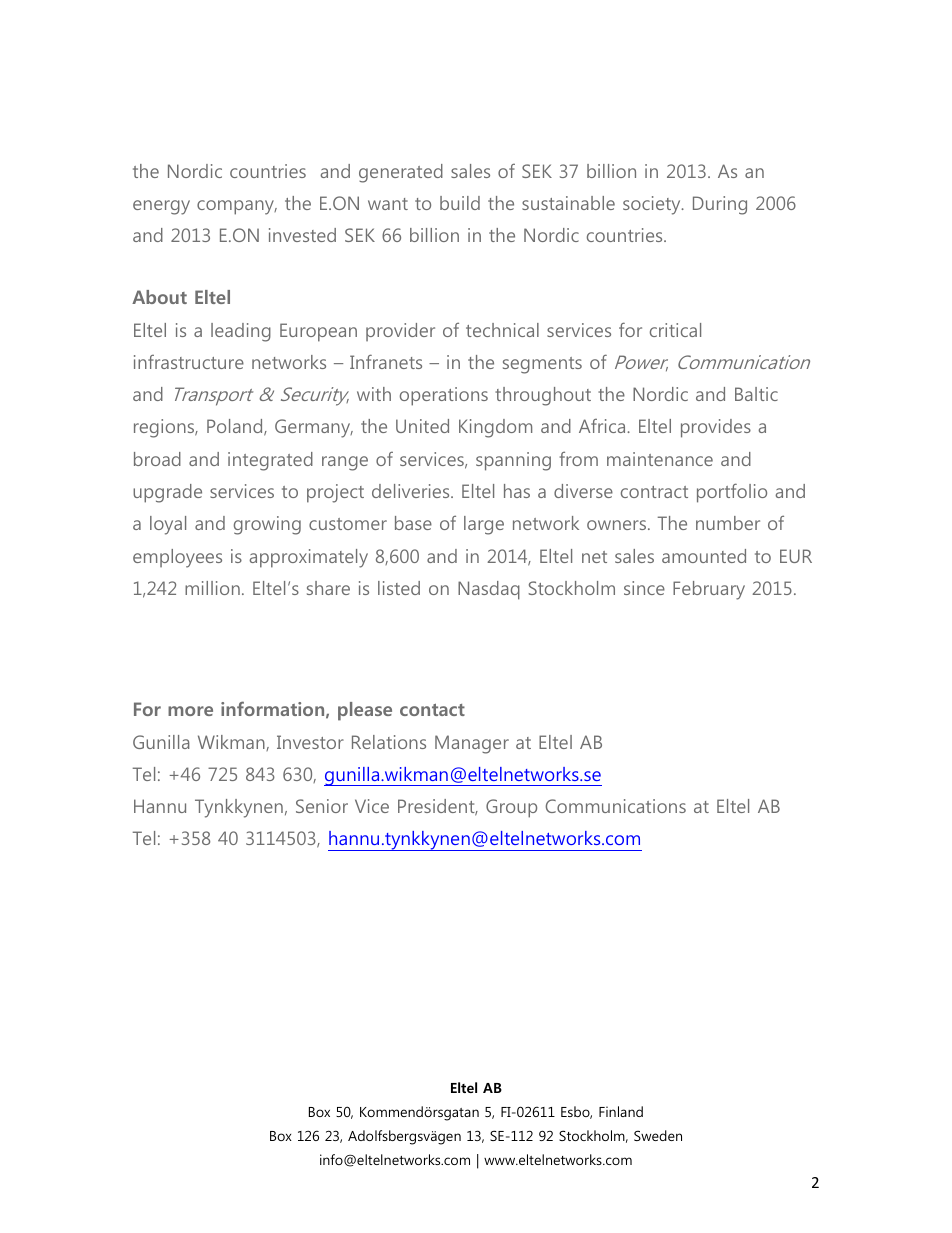 Image resolution: width=952 pixels, height=1233 pixels. I want to click on Manager, so click(472, 744).
